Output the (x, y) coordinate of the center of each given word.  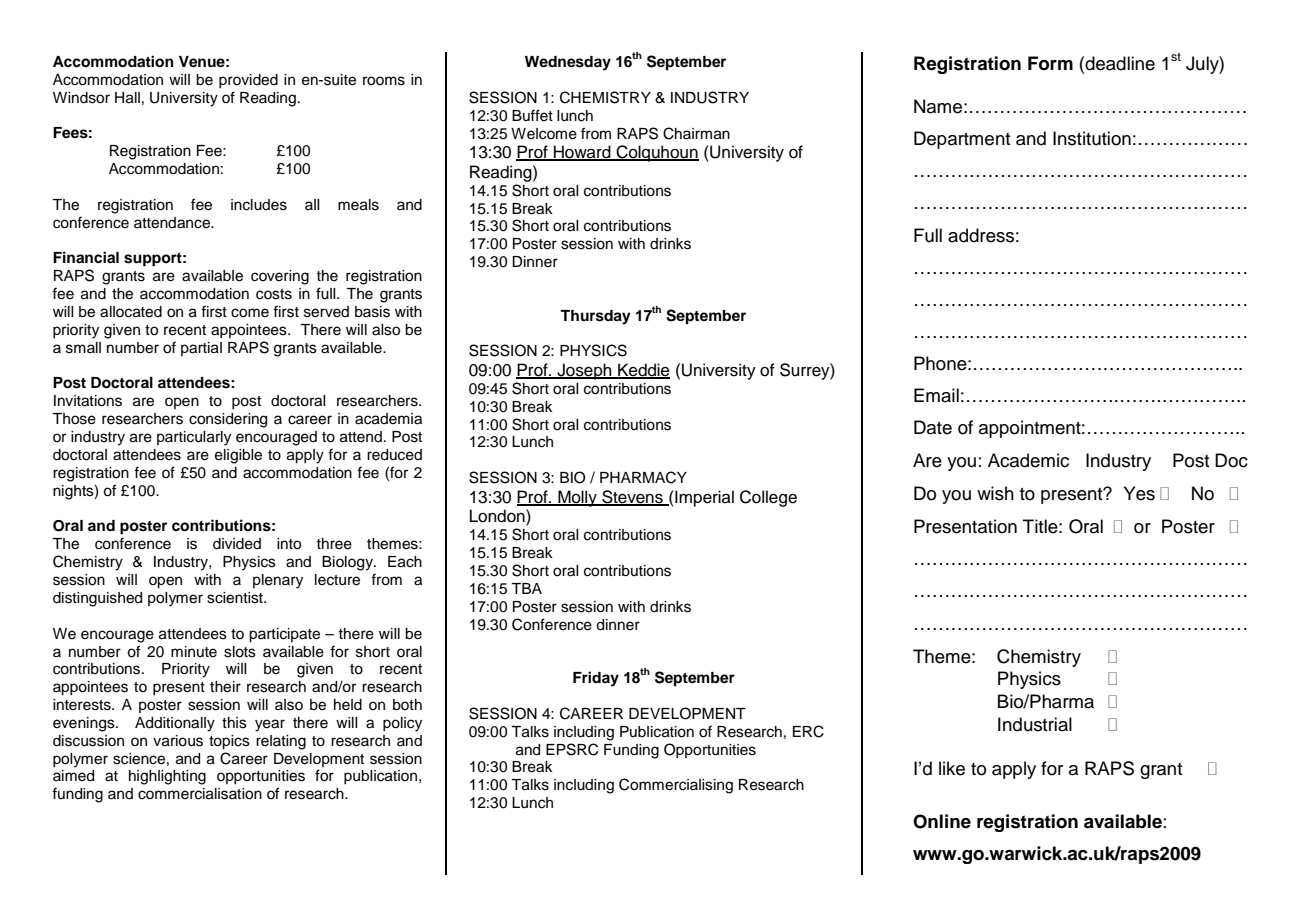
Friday (596, 679)
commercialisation (200, 794)
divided (237, 544)
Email (936, 395)
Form (1050, 63)
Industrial (1035, 724)
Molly (577, 498)
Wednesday (568, 63)
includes (259, 205)
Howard (582, 153)
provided (248, 81)
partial (201, 349)
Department (962, 140)
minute (194, 652)
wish (995, 493)
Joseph (584, 371)
